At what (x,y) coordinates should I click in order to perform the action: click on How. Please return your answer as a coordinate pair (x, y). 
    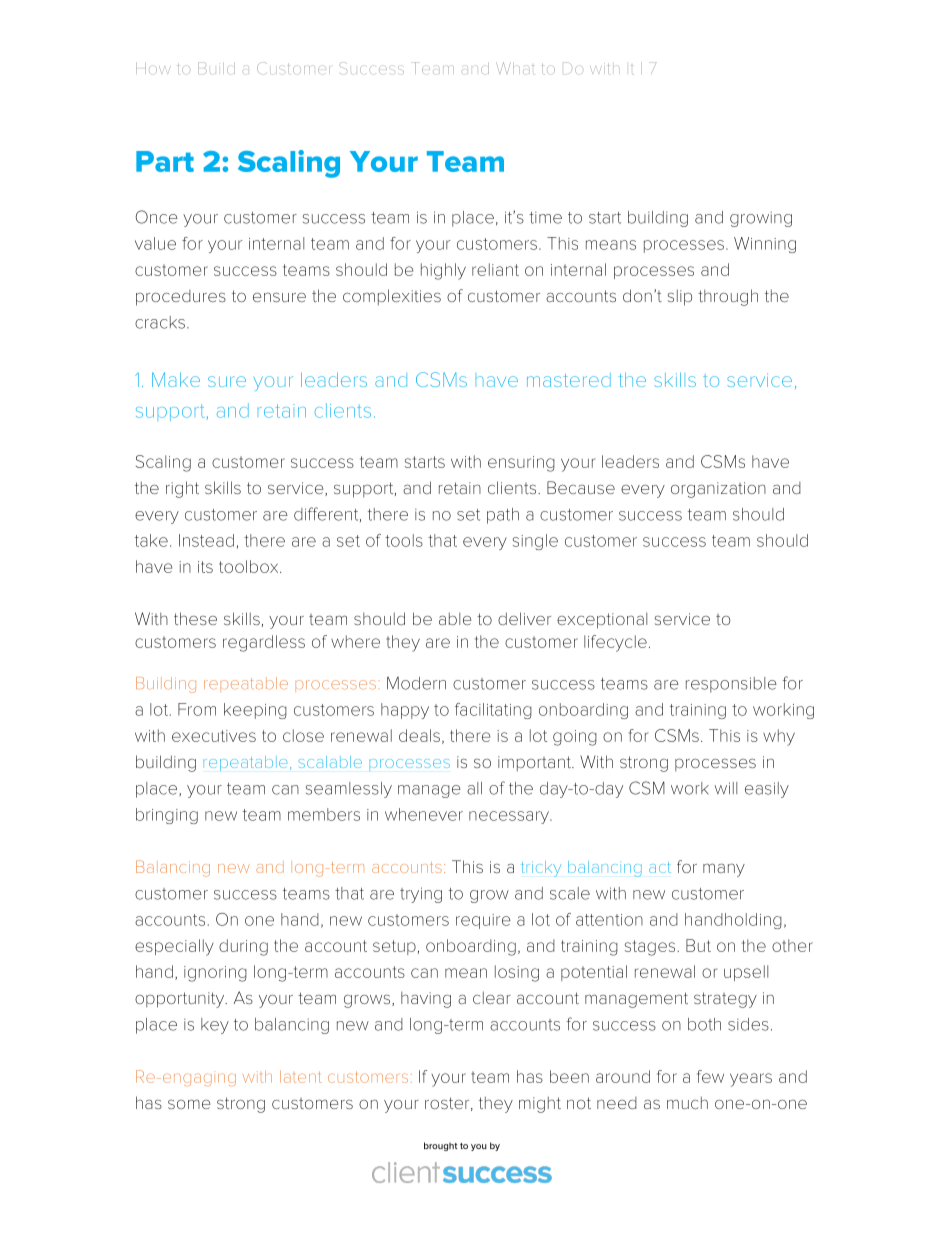
    Looking at the image, I should click on (153, 68).
